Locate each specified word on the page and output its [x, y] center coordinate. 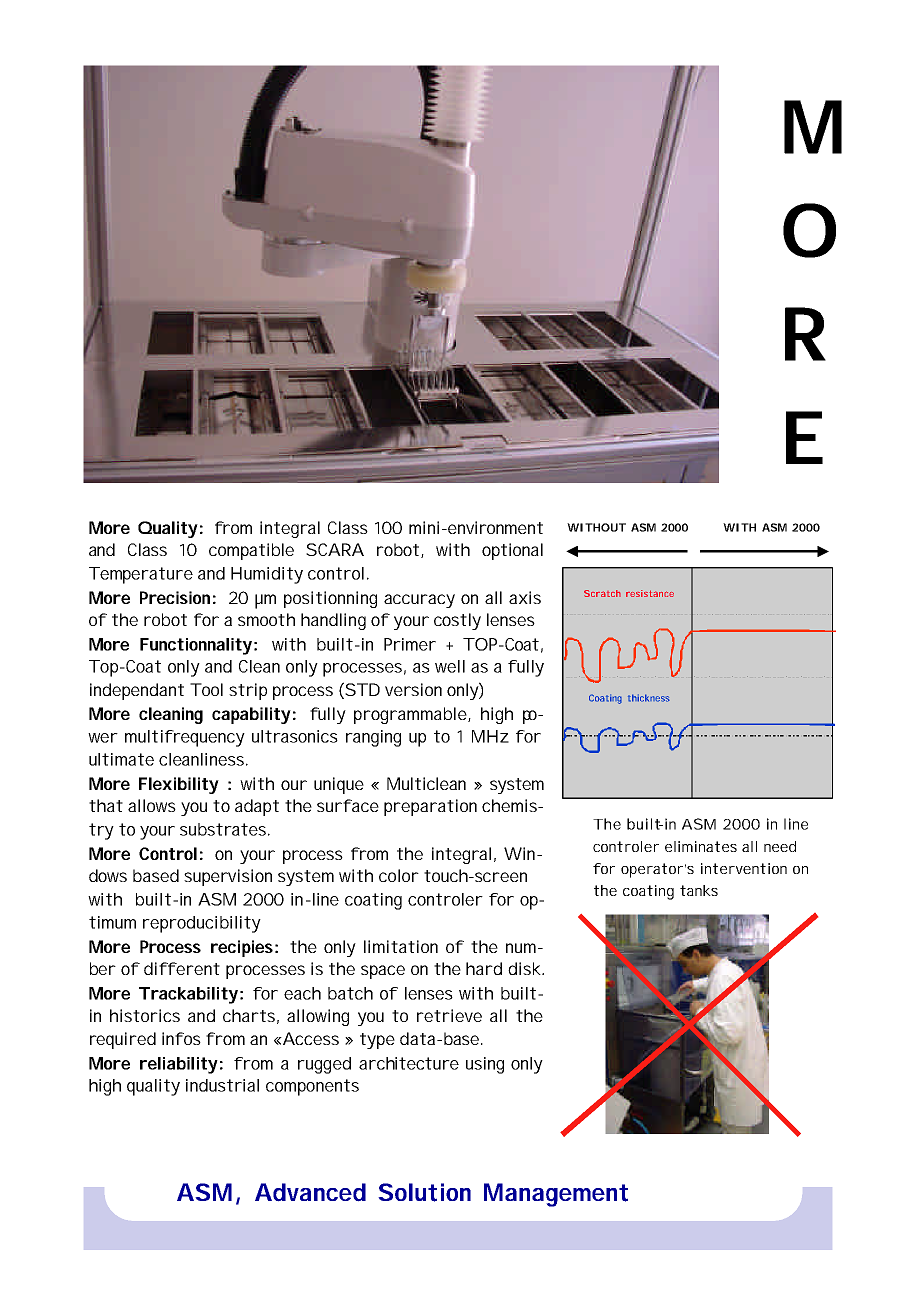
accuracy [419, 601]
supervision [228, 877]
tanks [699, 890]
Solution [424, 1192]
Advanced [310, 1192]
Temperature [141, 575]
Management [556, 1195]
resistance [650, 593]
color [399, 875]
